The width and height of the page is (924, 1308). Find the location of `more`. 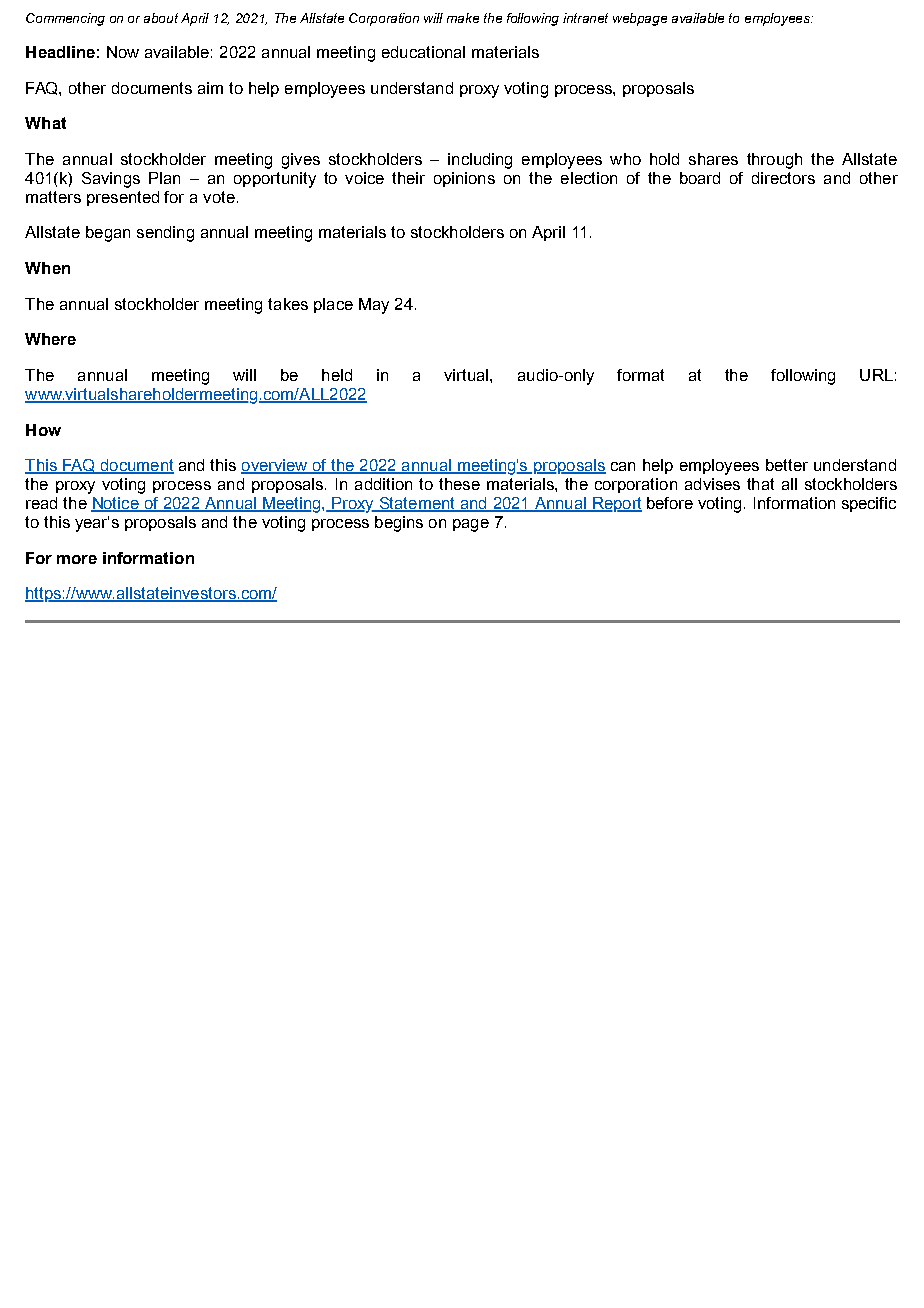

more is located at coordinates (77, 559).
